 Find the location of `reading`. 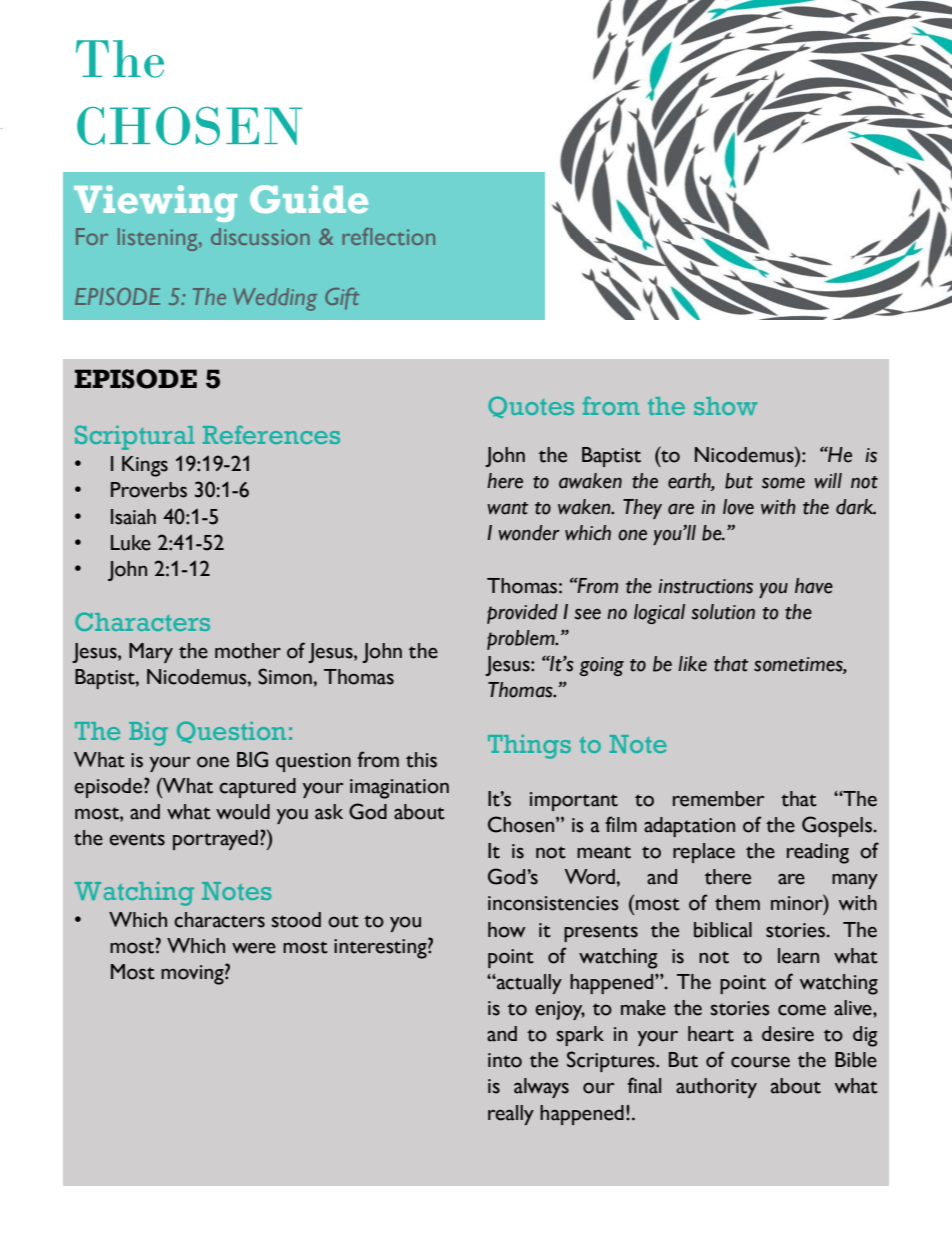

reading is located at coordinates (818, 853).
